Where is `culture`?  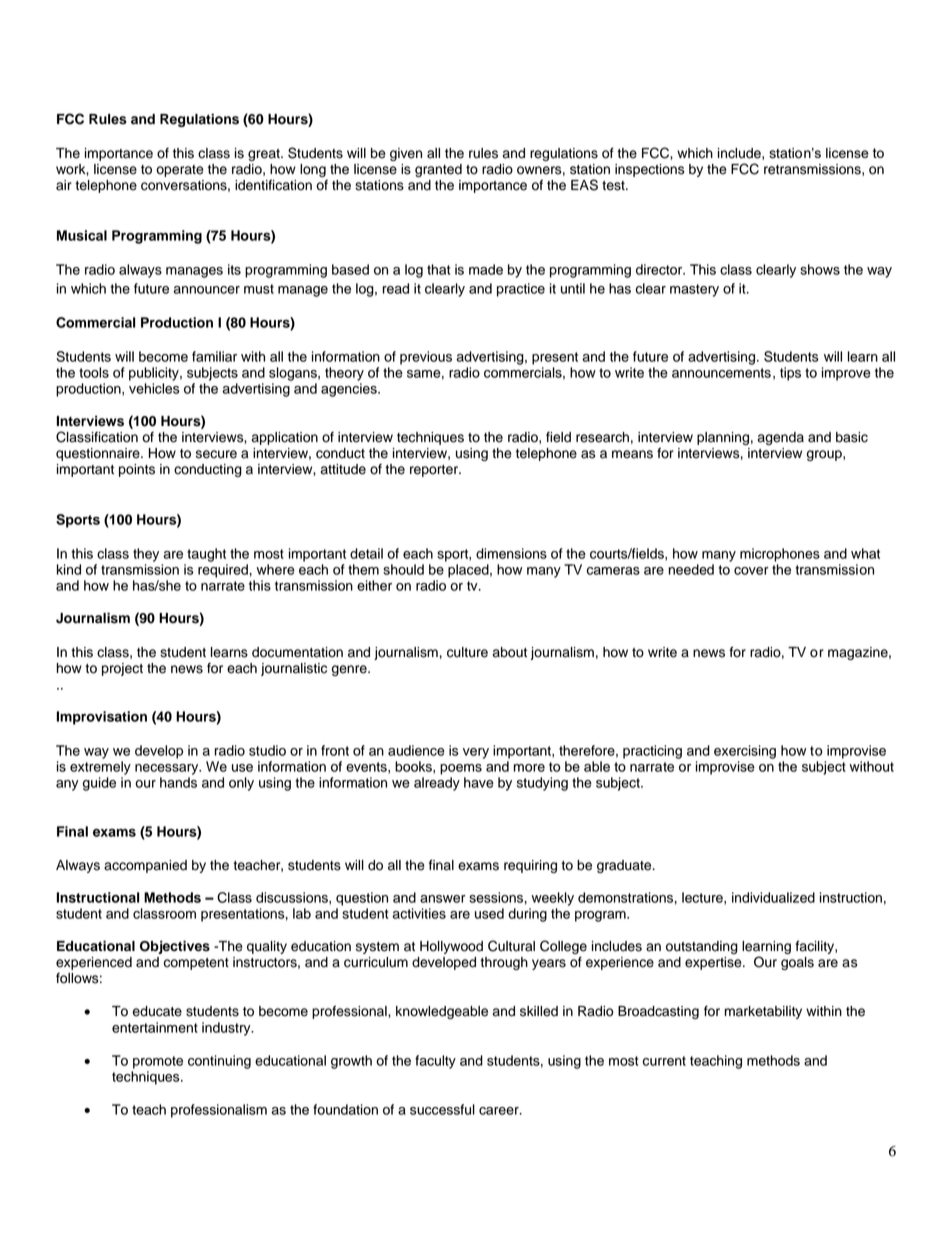
culture is located at coordinates (467, 652).
